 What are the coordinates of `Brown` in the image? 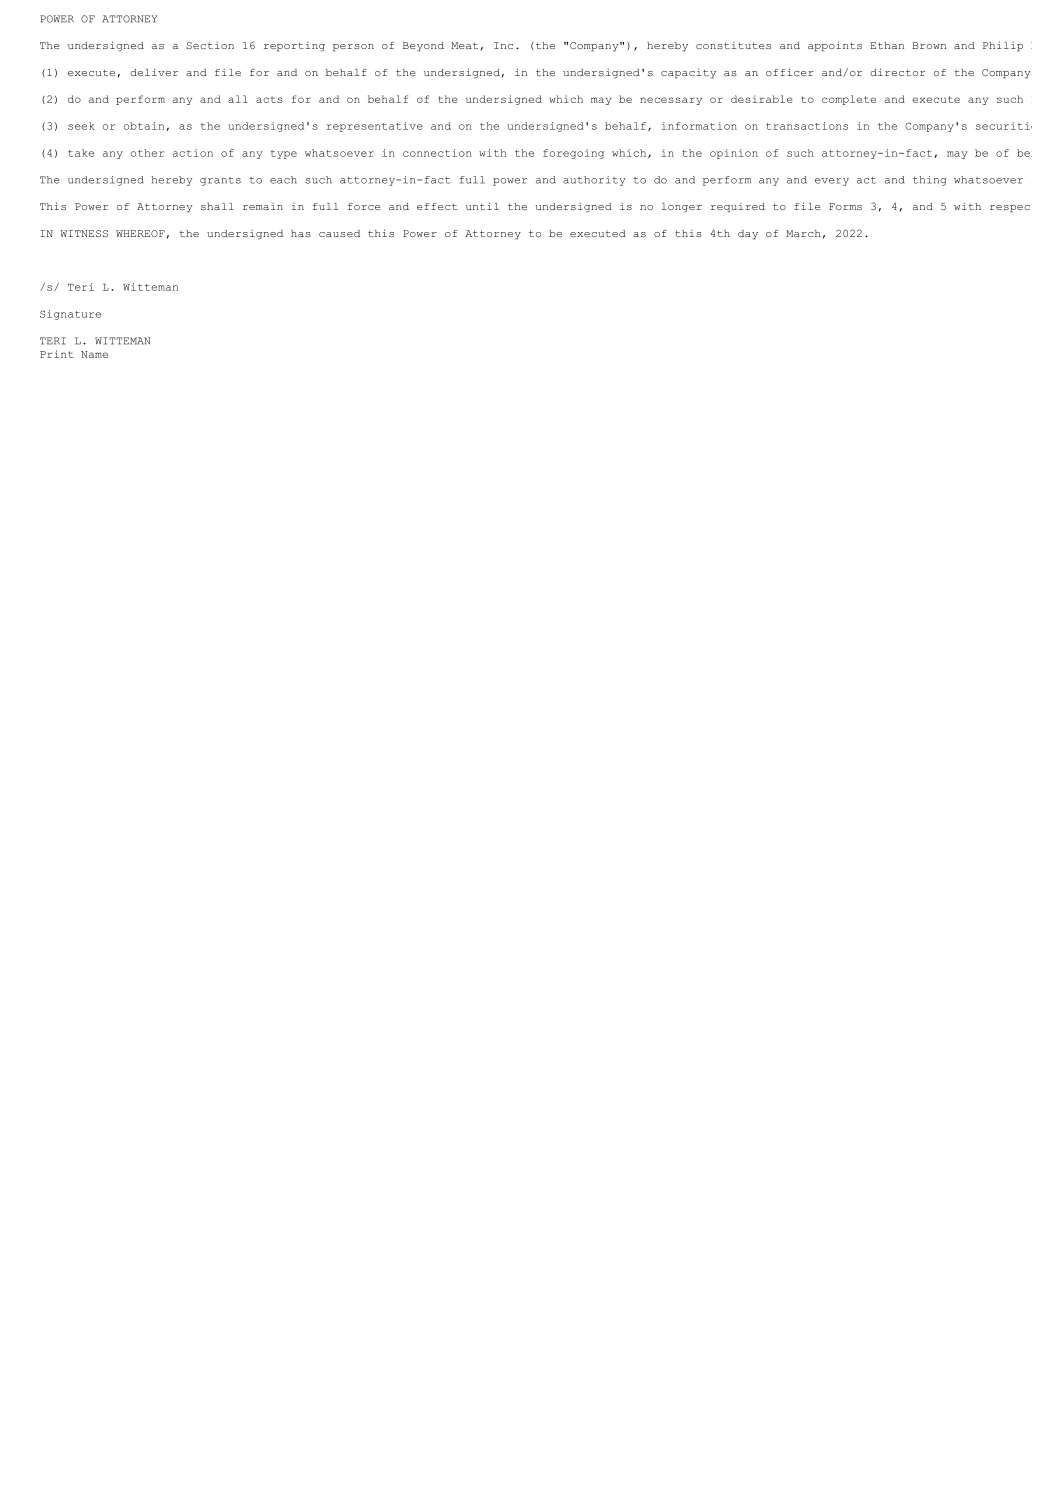 It's located at (929, 45).
